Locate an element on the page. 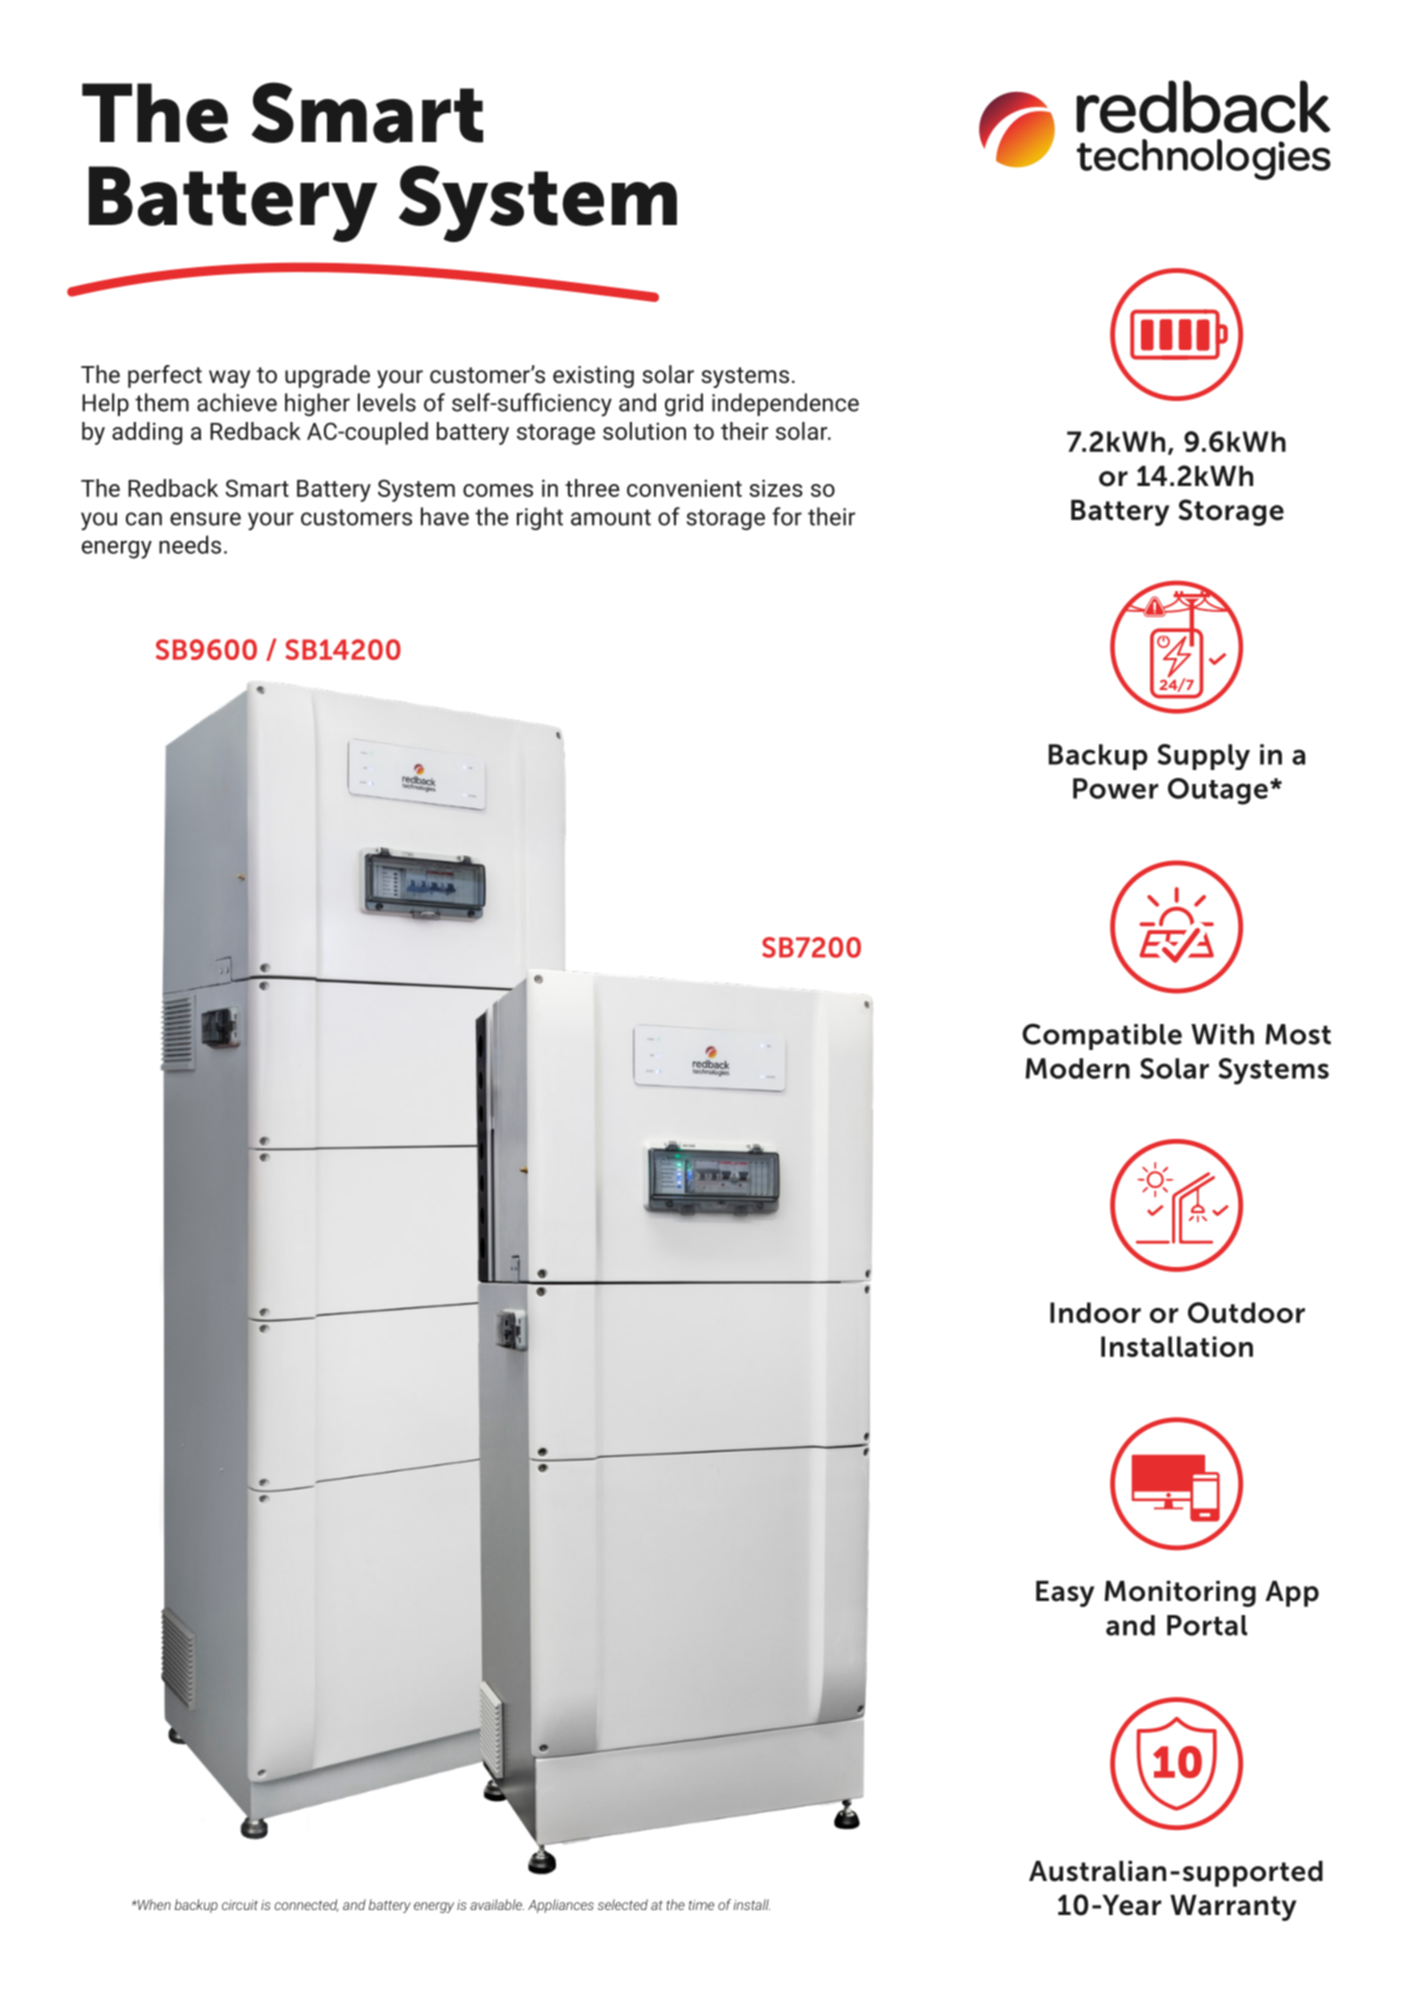 Image resolution: width=1411 pixels, height=1996 pixels. circuit is located at coordinates (240, 1905).
